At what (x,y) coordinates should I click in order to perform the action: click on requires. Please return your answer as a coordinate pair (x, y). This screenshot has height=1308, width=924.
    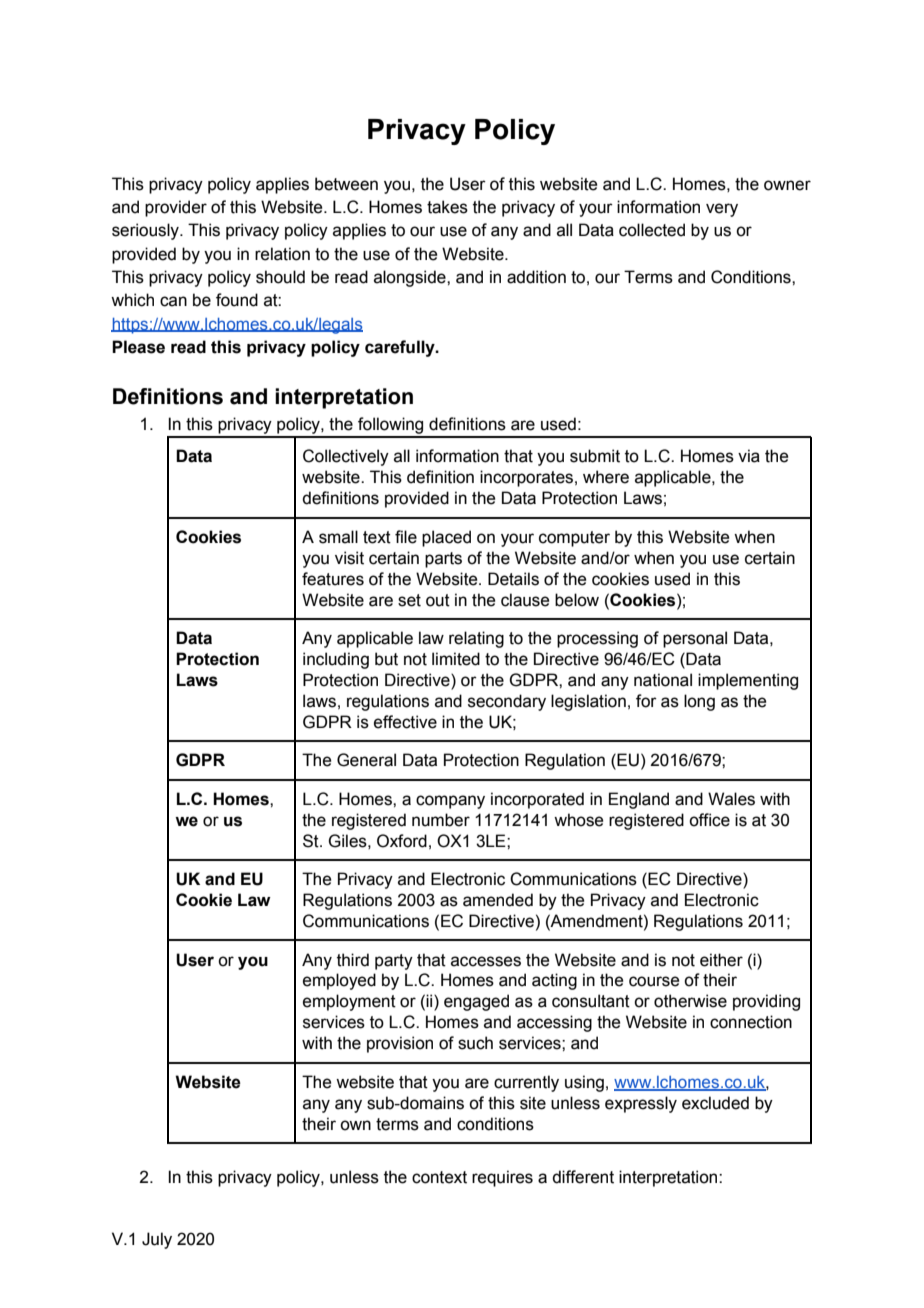
    Looking at the image, I should click on (502, 1178).
